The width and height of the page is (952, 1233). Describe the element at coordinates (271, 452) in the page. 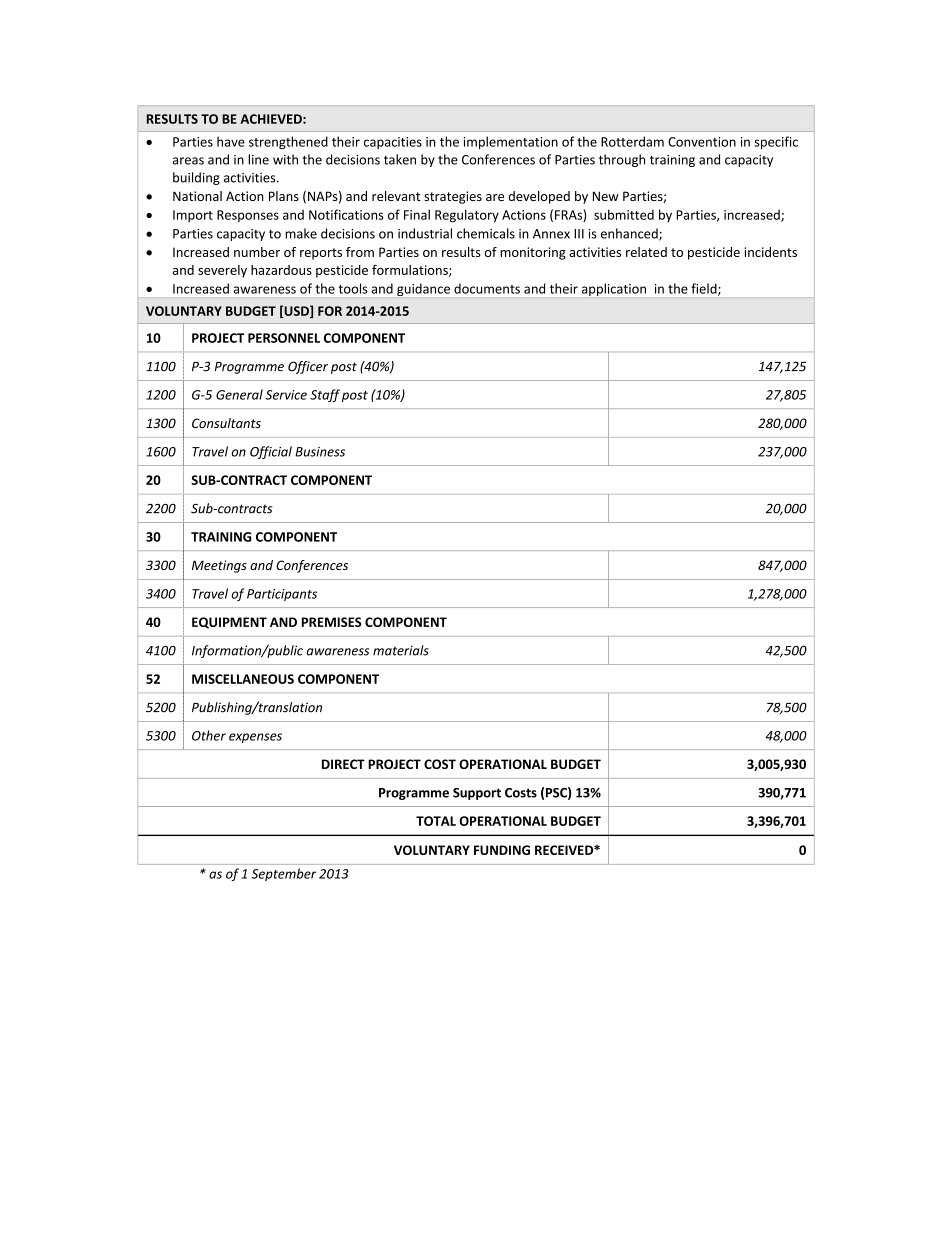

I see `Official` at that location.
